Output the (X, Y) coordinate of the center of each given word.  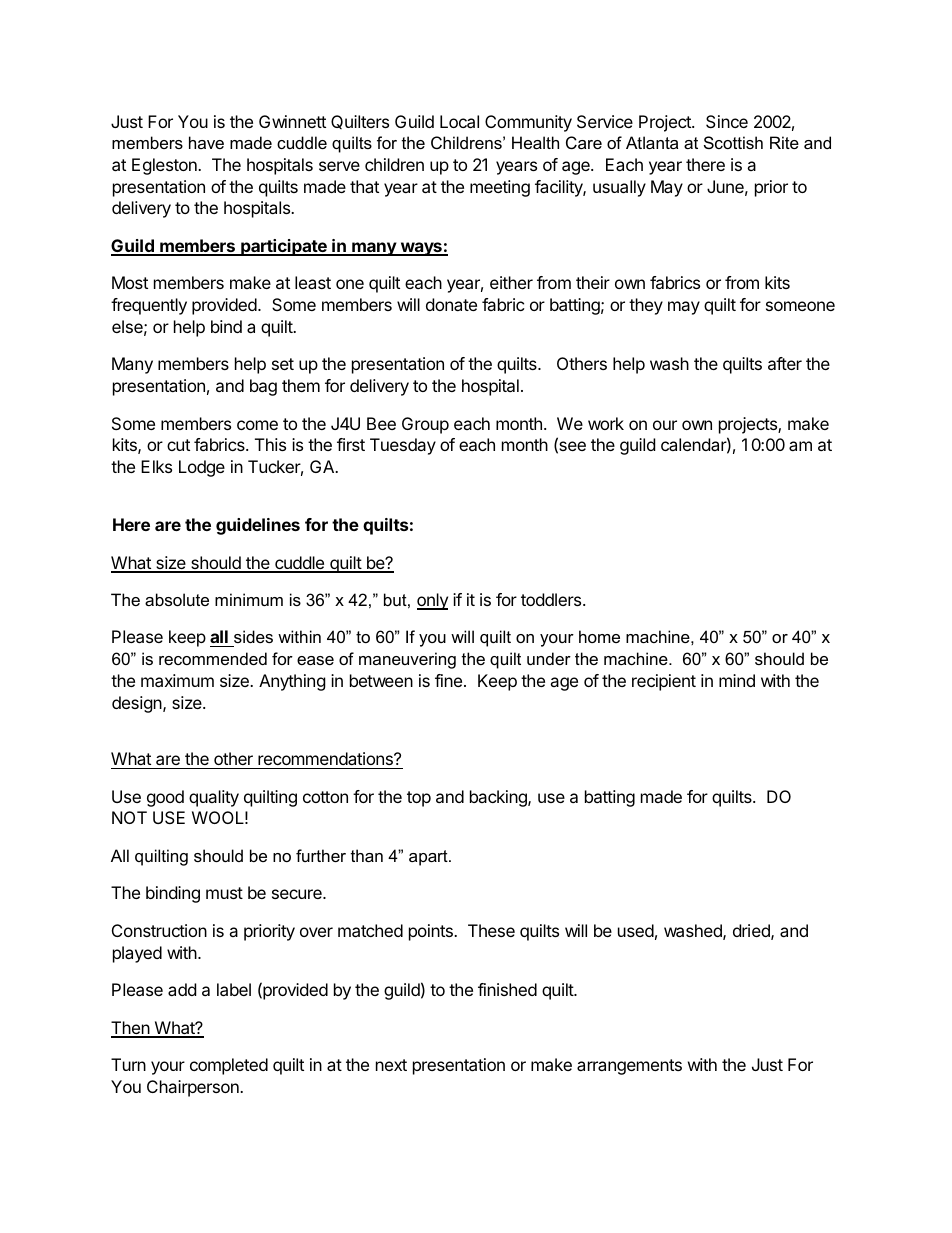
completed (229, 1066)
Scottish (733, 142)
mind (737, 680)
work (606, 423)
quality (214, 798)
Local (459, 121)
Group (425, 425)
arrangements (629, 1067)
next (391, 1065)
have (206, 142)
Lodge (202, 468)
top (419, 799)
